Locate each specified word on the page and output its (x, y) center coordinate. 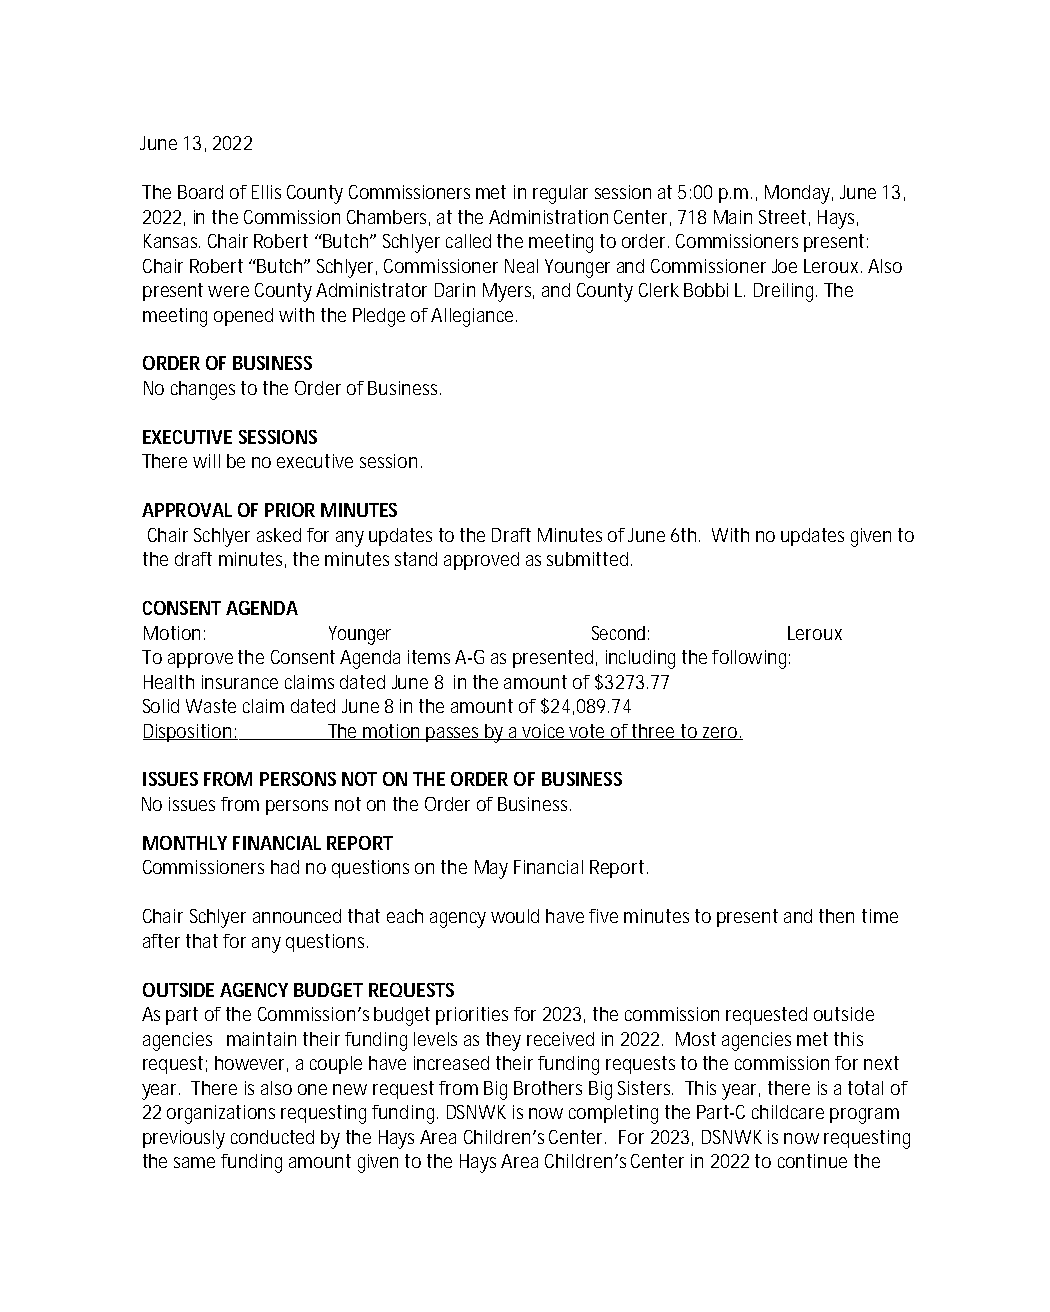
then (836, 916)
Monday (799, 194)
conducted (272, 1137)
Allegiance (474, 317)
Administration (548, 217)
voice (545, 732)
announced (297, 916)
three (655, 732)
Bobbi (706, 290)
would (515, 916)
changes (203, 390)
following (751, 659)
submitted (587, 559)
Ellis (266, 192)
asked (279, 535)
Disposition (189, 733)
